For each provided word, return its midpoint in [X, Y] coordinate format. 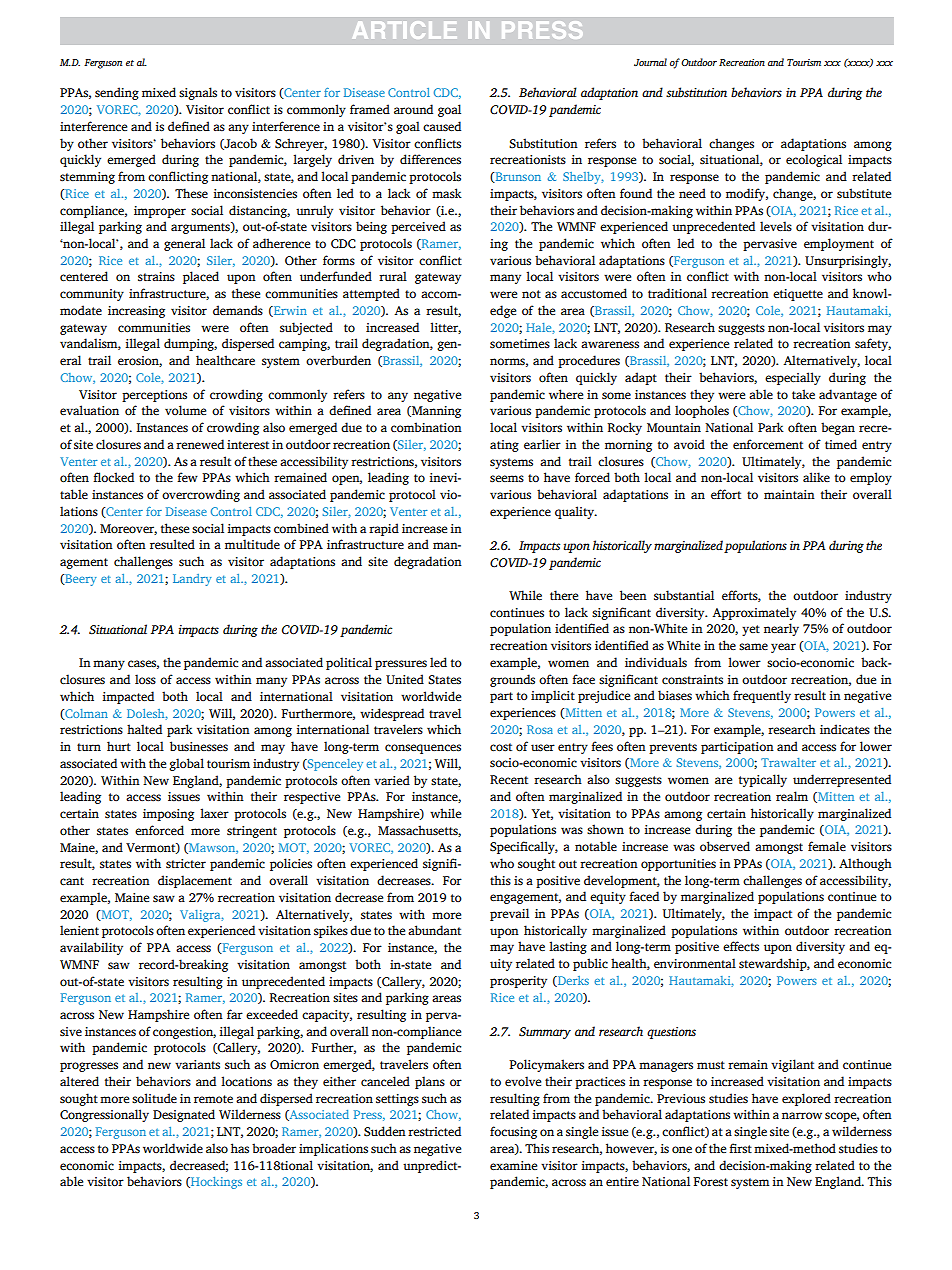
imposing [168, 815]
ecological [814, 160]
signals [198, 93]
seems [507, 479]
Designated [184, 1115]
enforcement [768, 444]
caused [442, 126]
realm [792, 796]
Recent [509, 780]
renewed [200, 444]
